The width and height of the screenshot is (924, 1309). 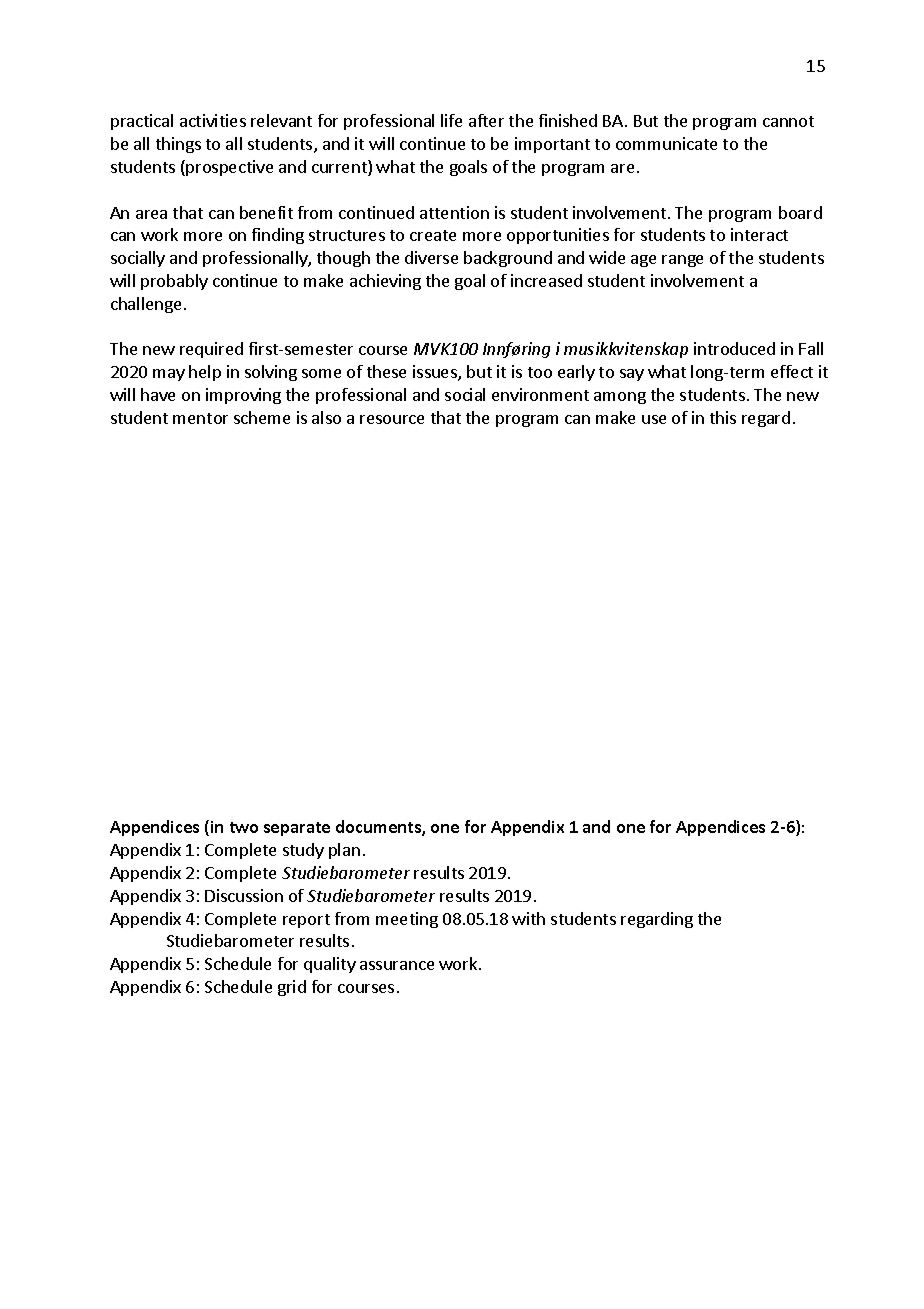 What do you see at coordinates (229, 168) in the screenshot?
I see `prospective` at bounding box center [229, 168].
